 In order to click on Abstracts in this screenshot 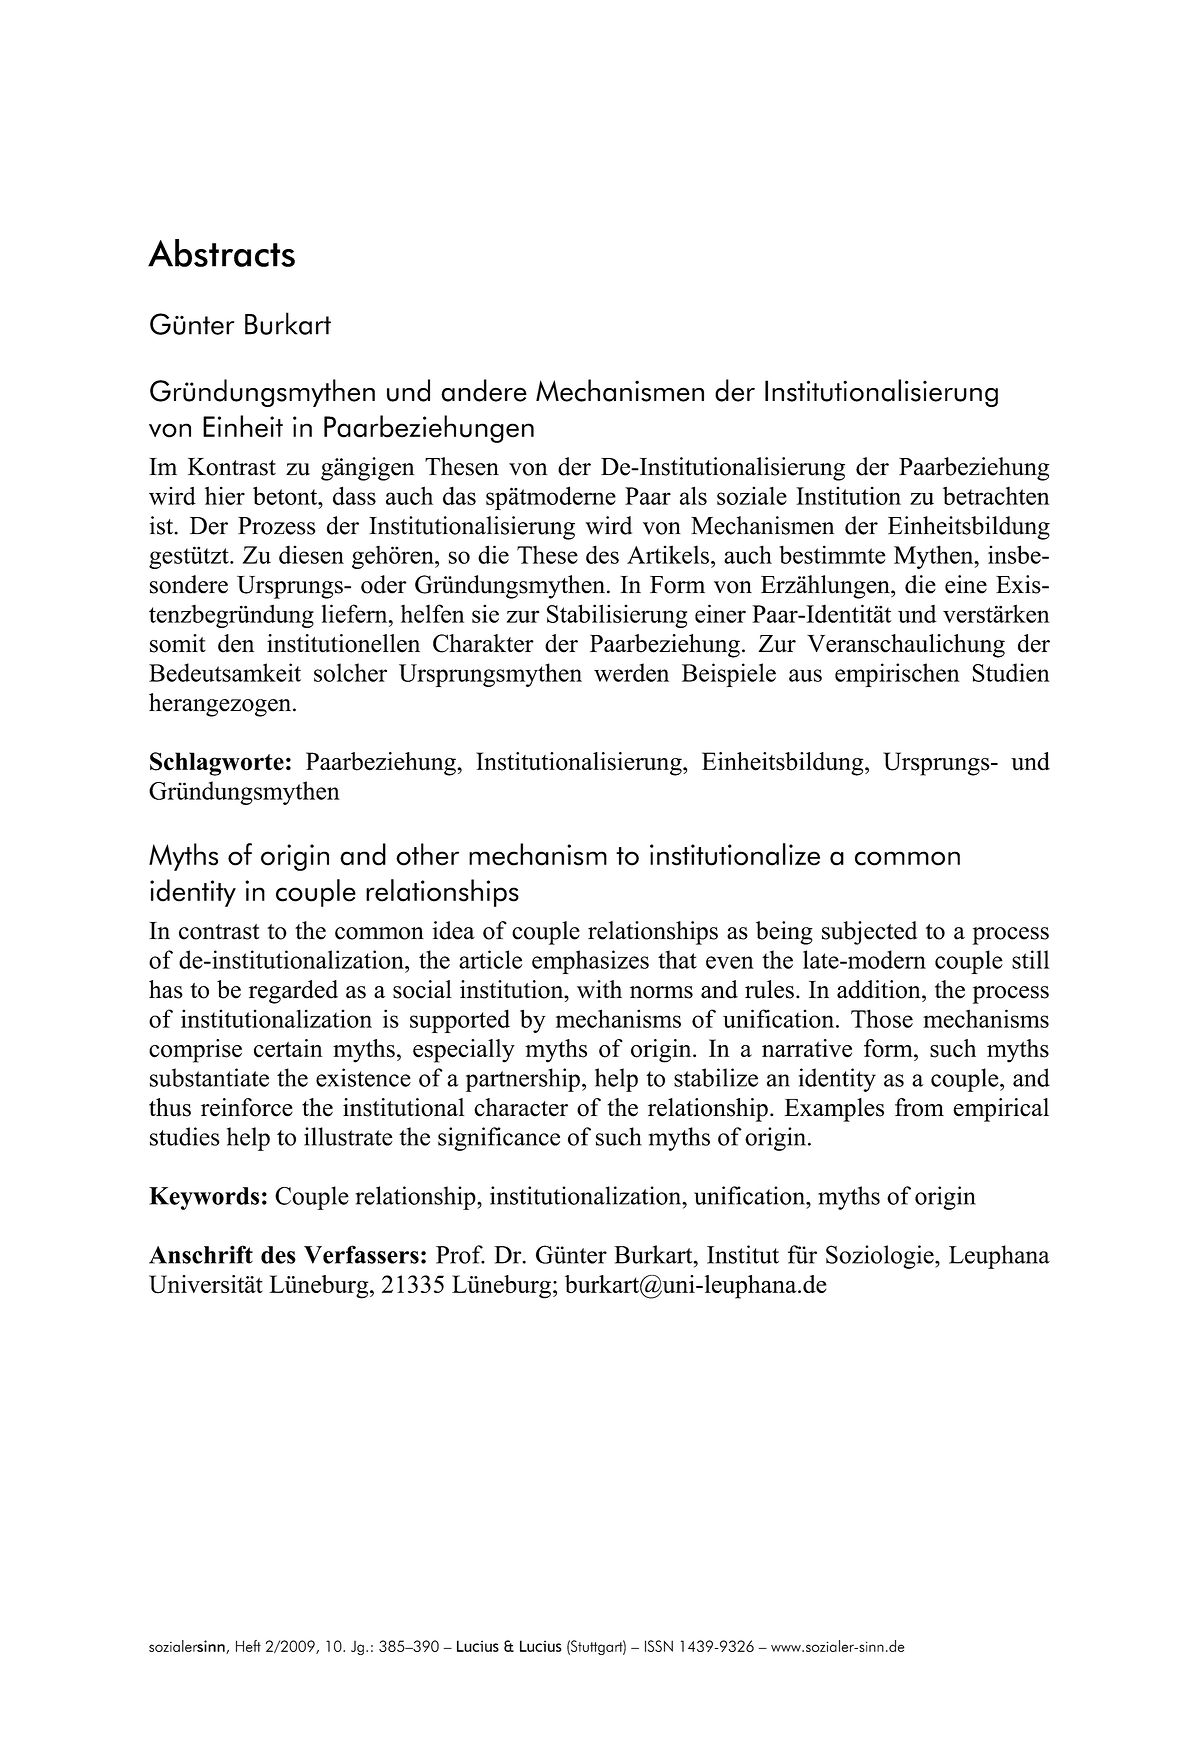, I will do `click(221, 253)`.
